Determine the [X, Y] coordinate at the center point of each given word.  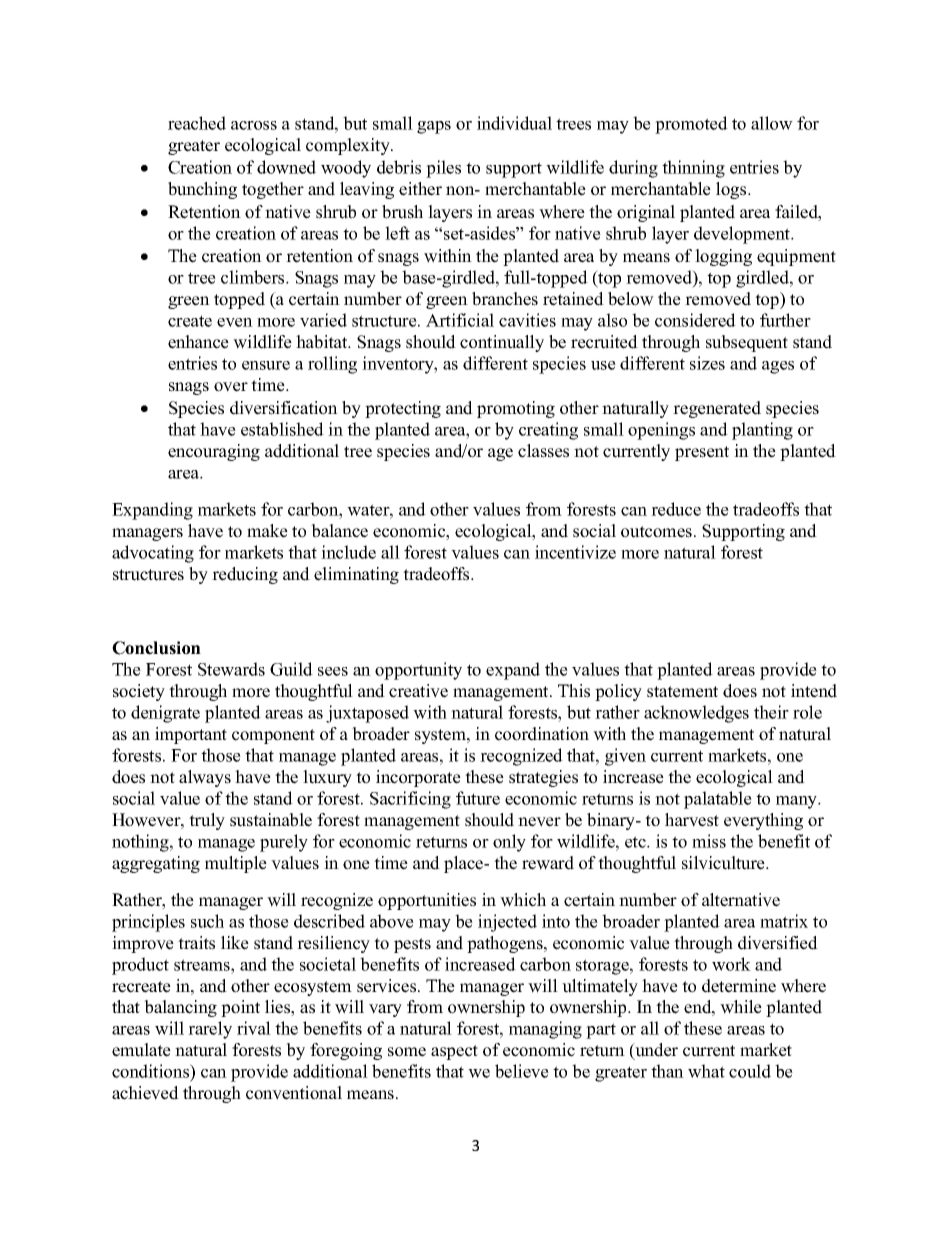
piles [443, 169]
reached [197, 123]
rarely [210, 1030]
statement [682, 692]
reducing [245, 575]
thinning [693, 169]
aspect [454, 1052]
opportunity [418, 671]
